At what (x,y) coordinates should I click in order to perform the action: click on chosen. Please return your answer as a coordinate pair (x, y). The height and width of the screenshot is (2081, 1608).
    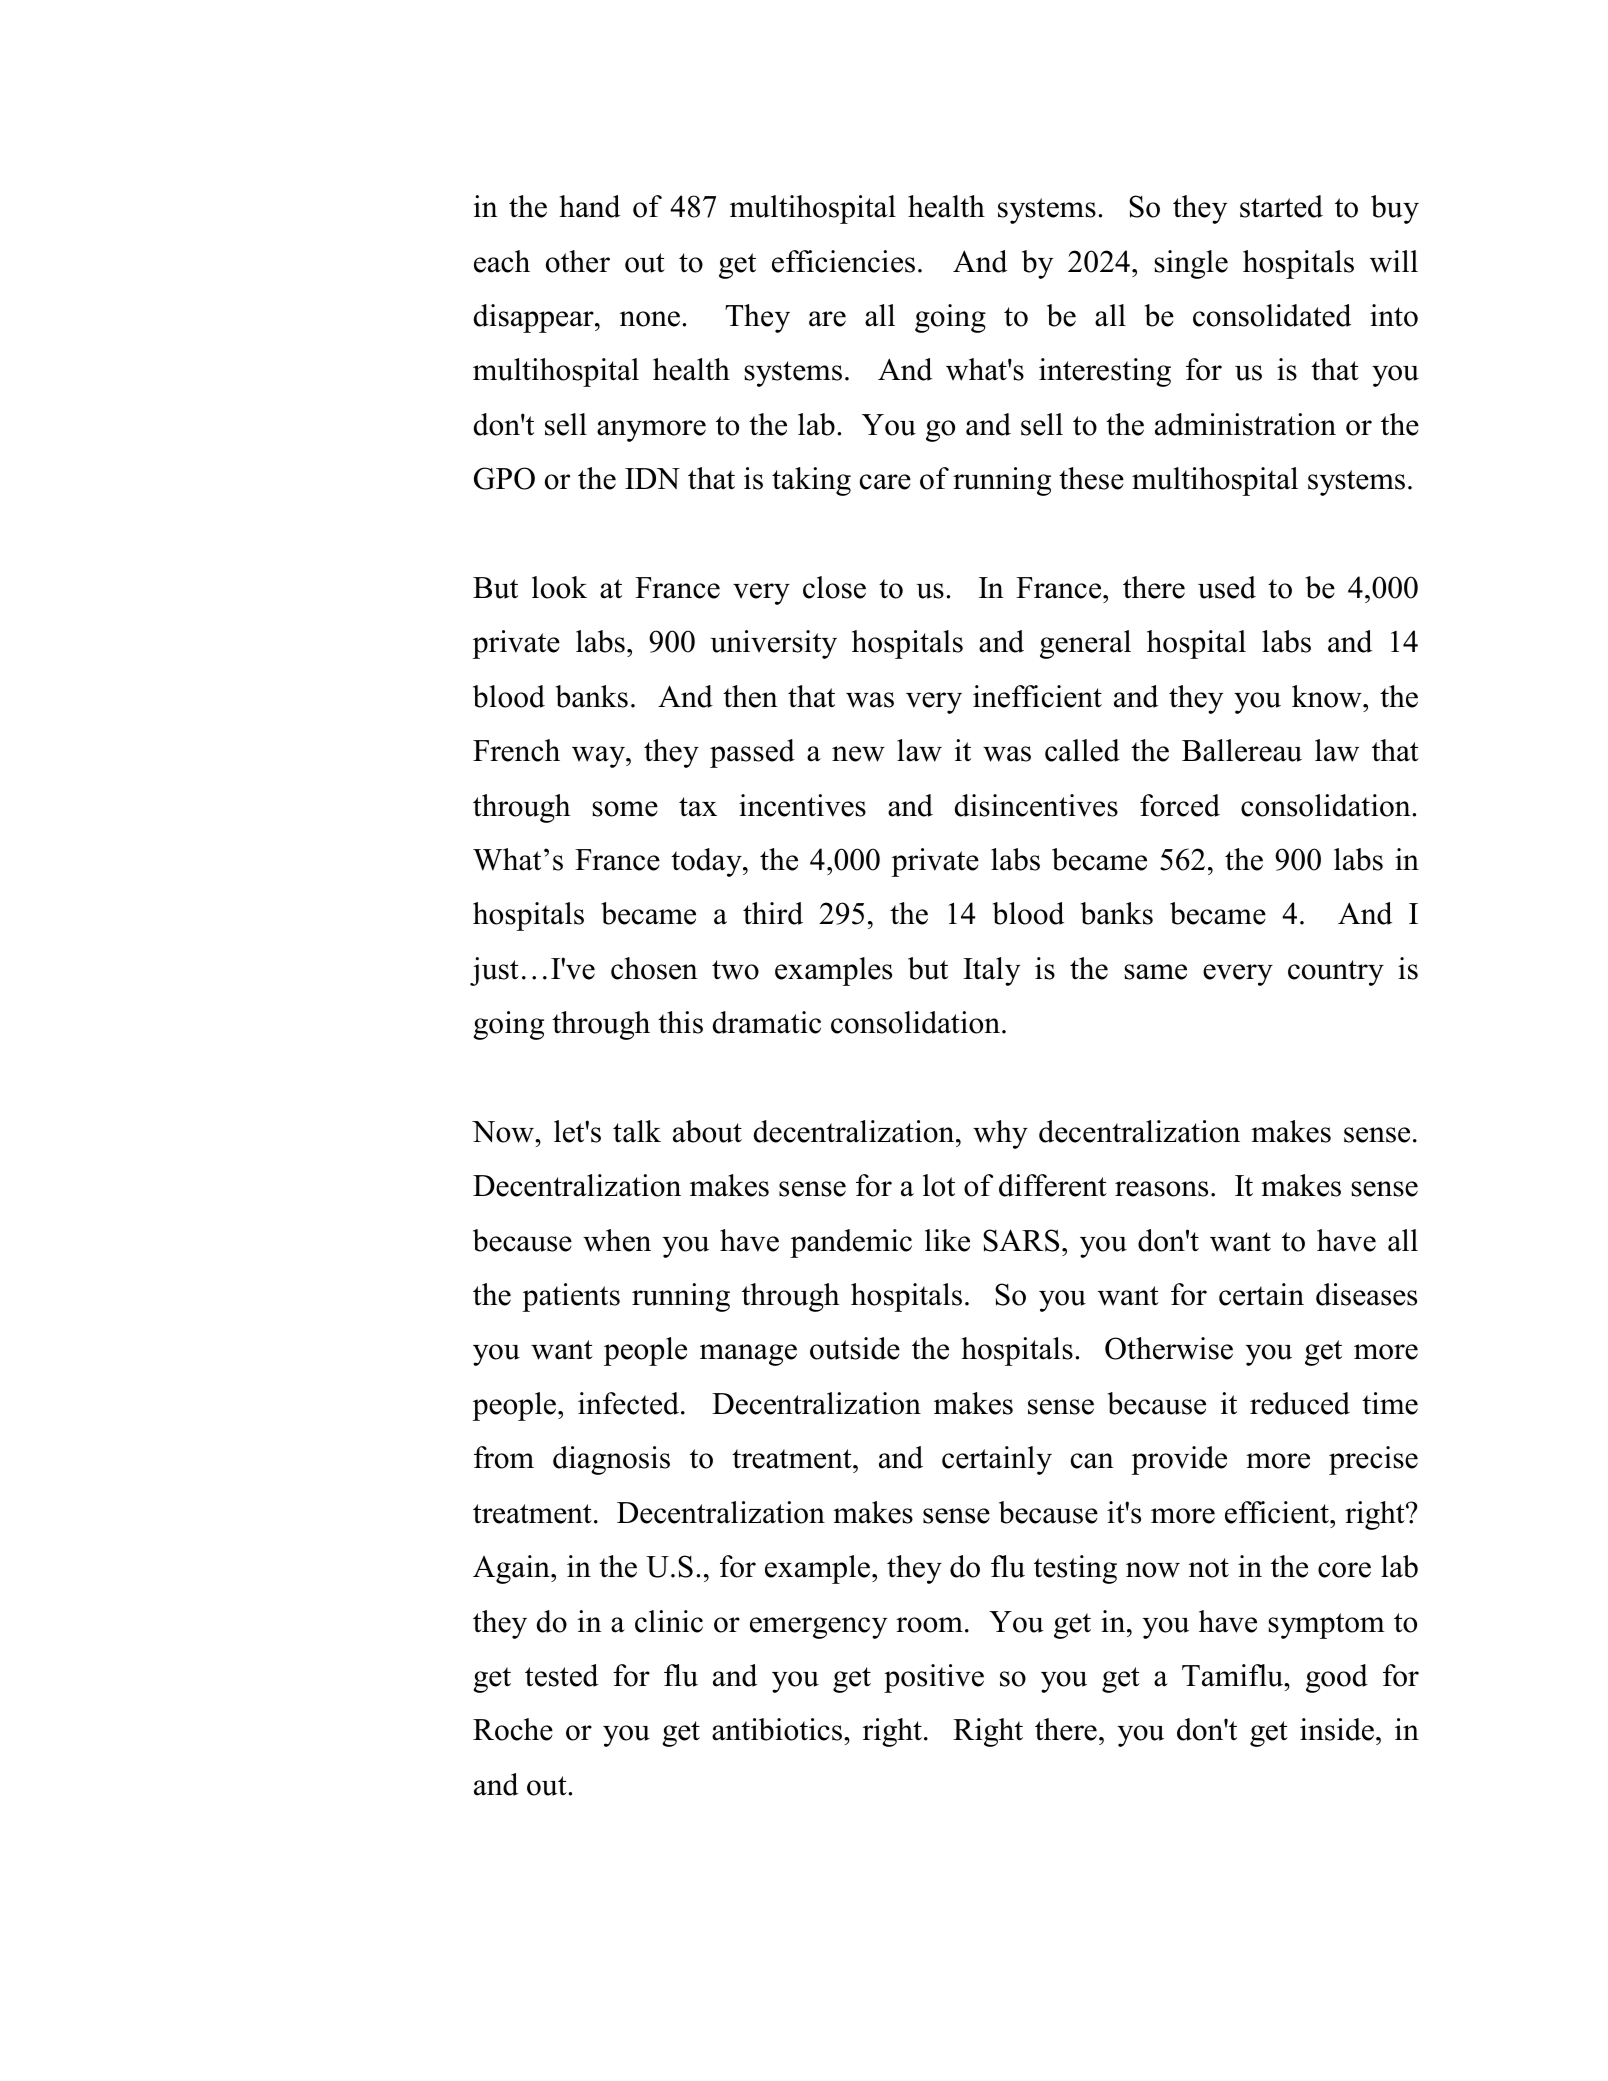
    Looking at the image, I should click on (654, 968).
